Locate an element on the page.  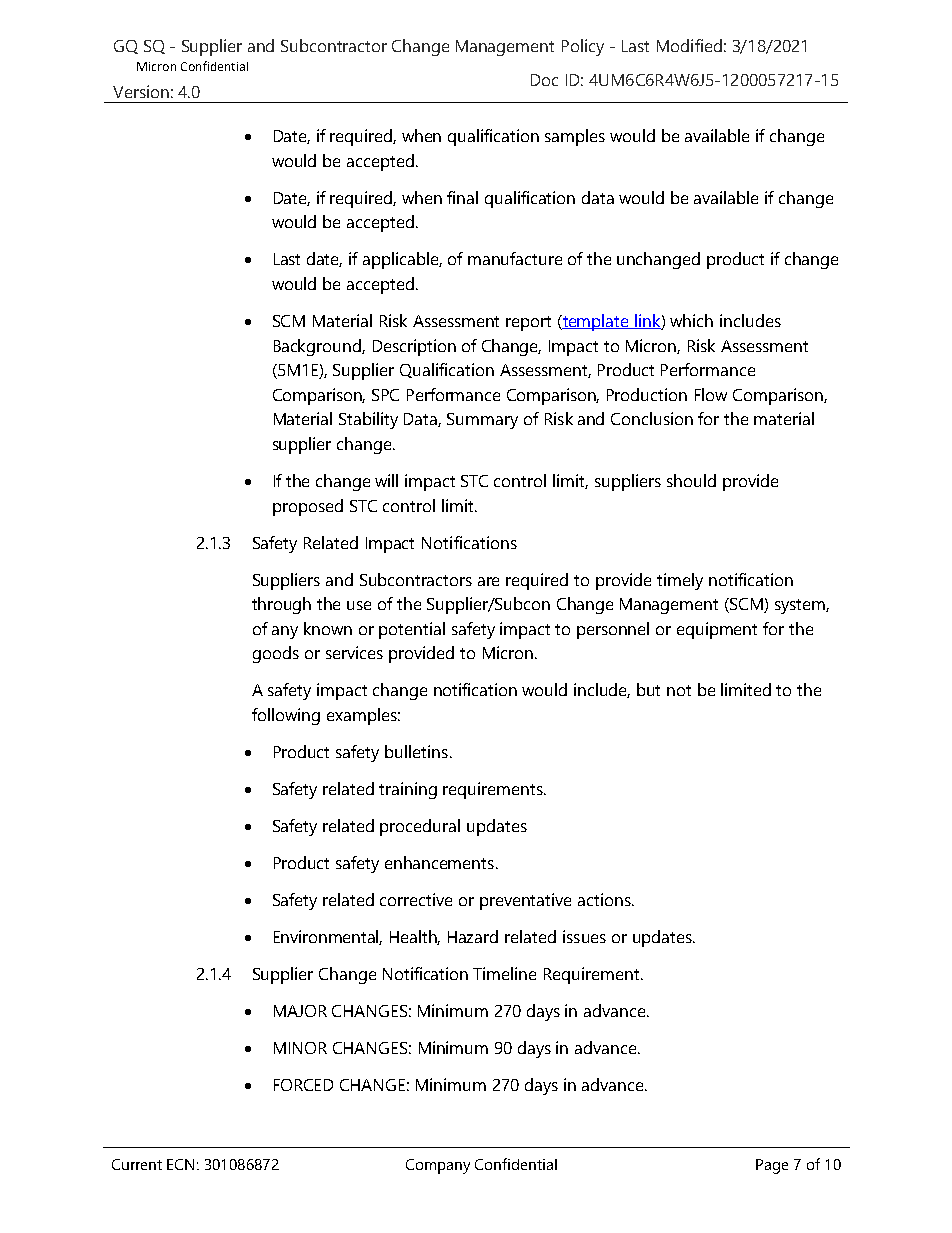
Company is located at coordinates (438, 1166).
